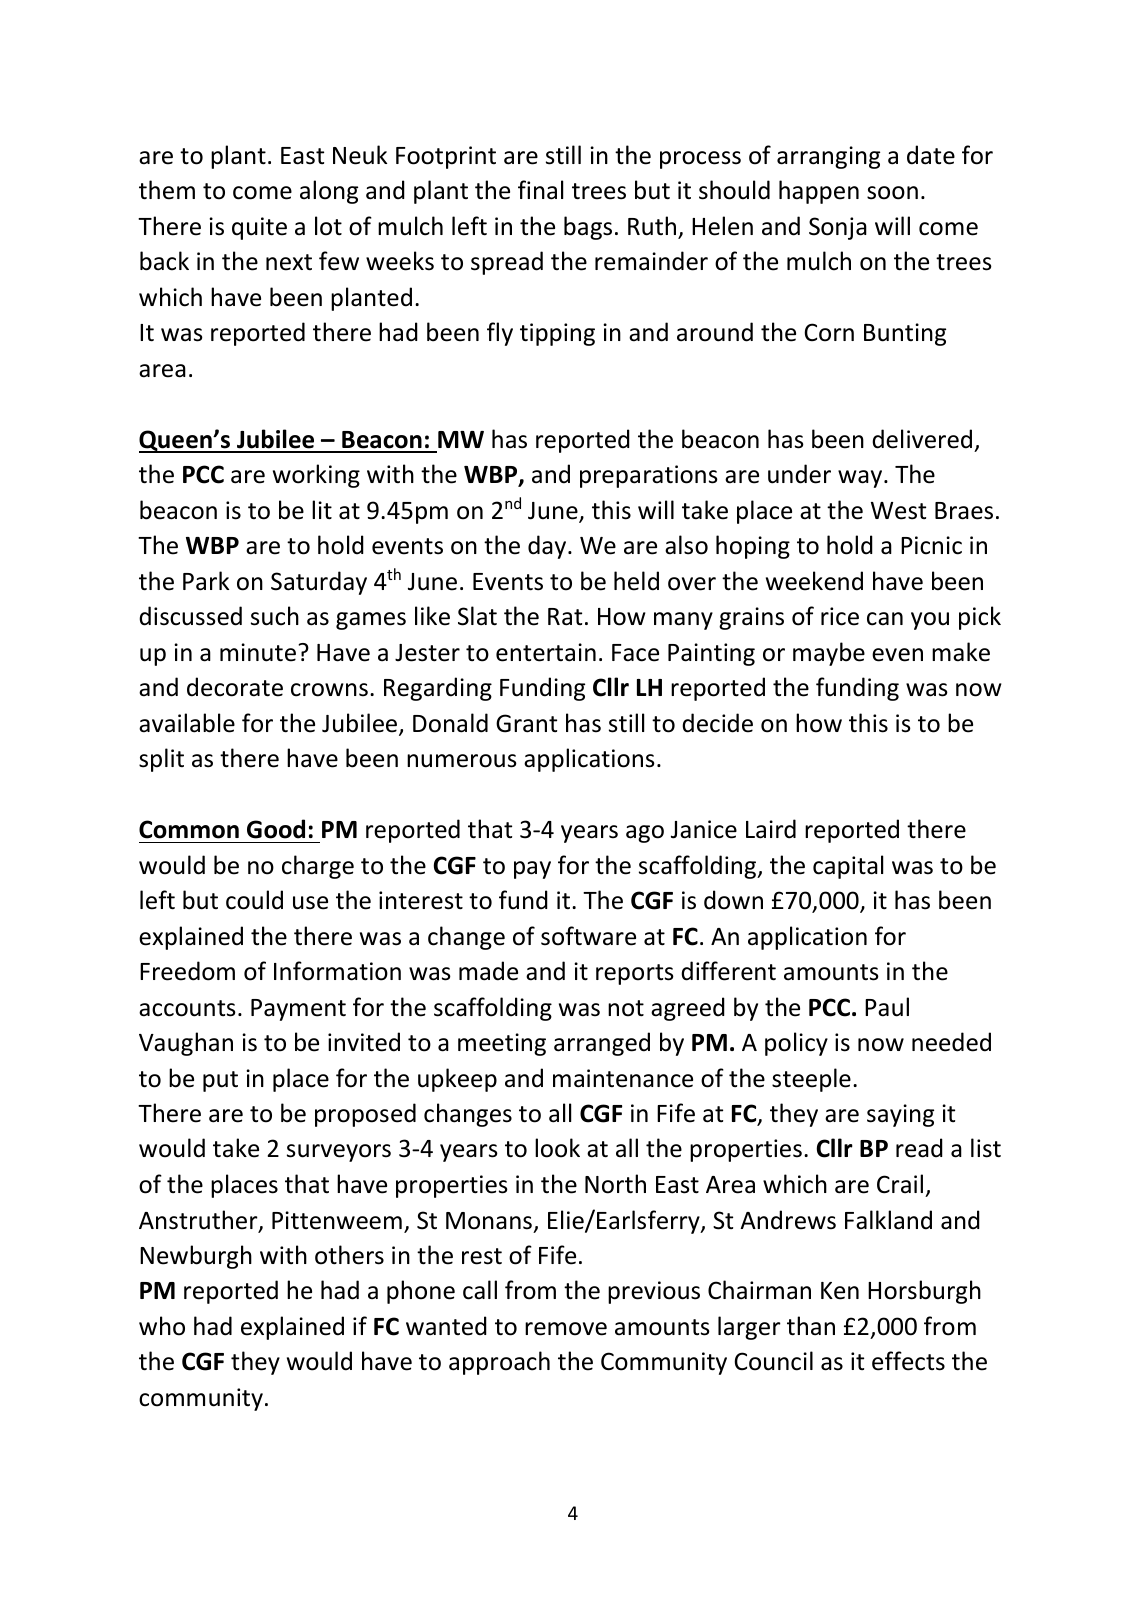 This page has height=1620, width=1146. I want to click on remove, so click(566, 1329).
